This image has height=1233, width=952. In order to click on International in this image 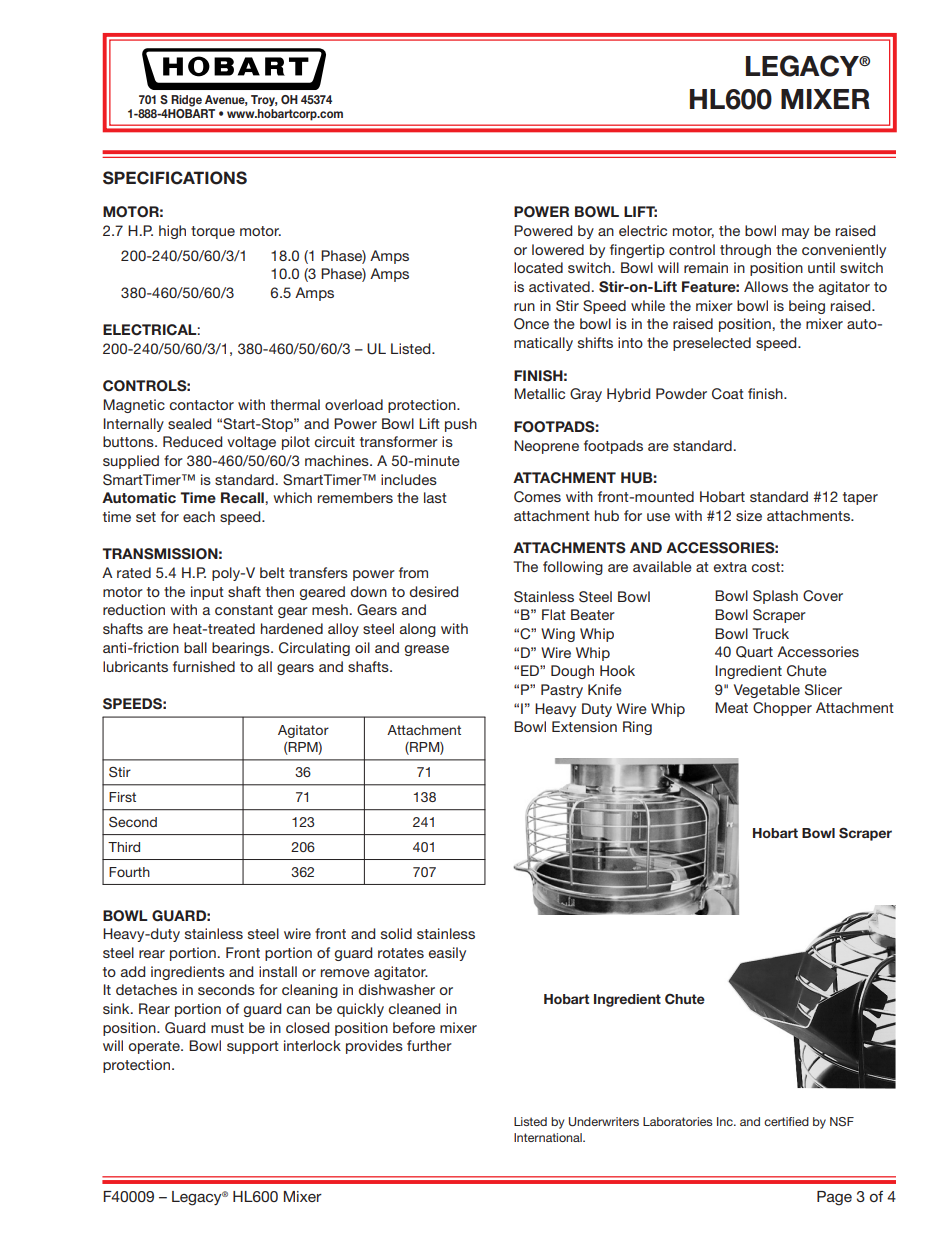, I will do `click(549, 1137)`.
